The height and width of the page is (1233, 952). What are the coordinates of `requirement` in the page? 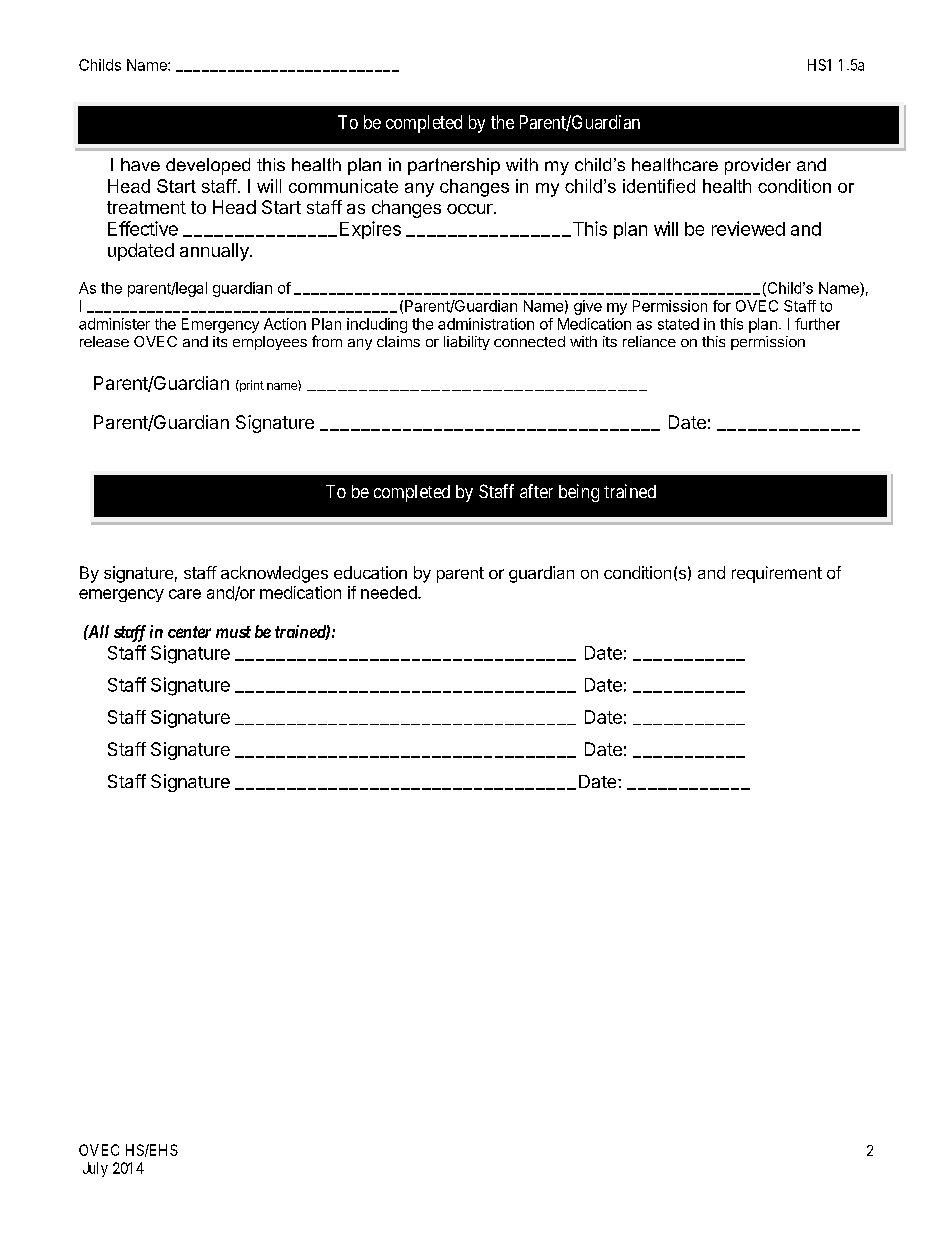 It's located at (777, 574).
